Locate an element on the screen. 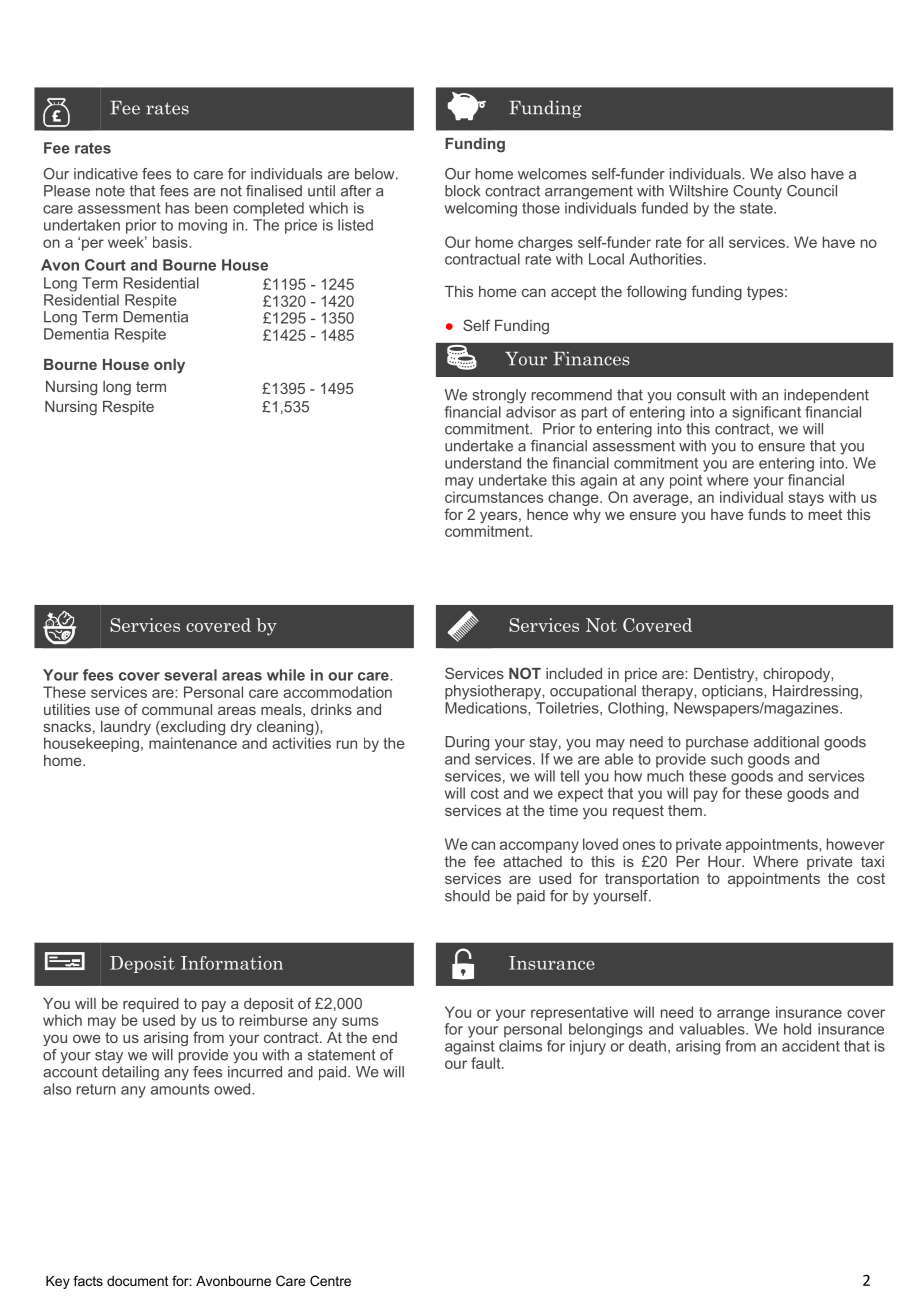  welcoming is located at coordinates (481, 209).
